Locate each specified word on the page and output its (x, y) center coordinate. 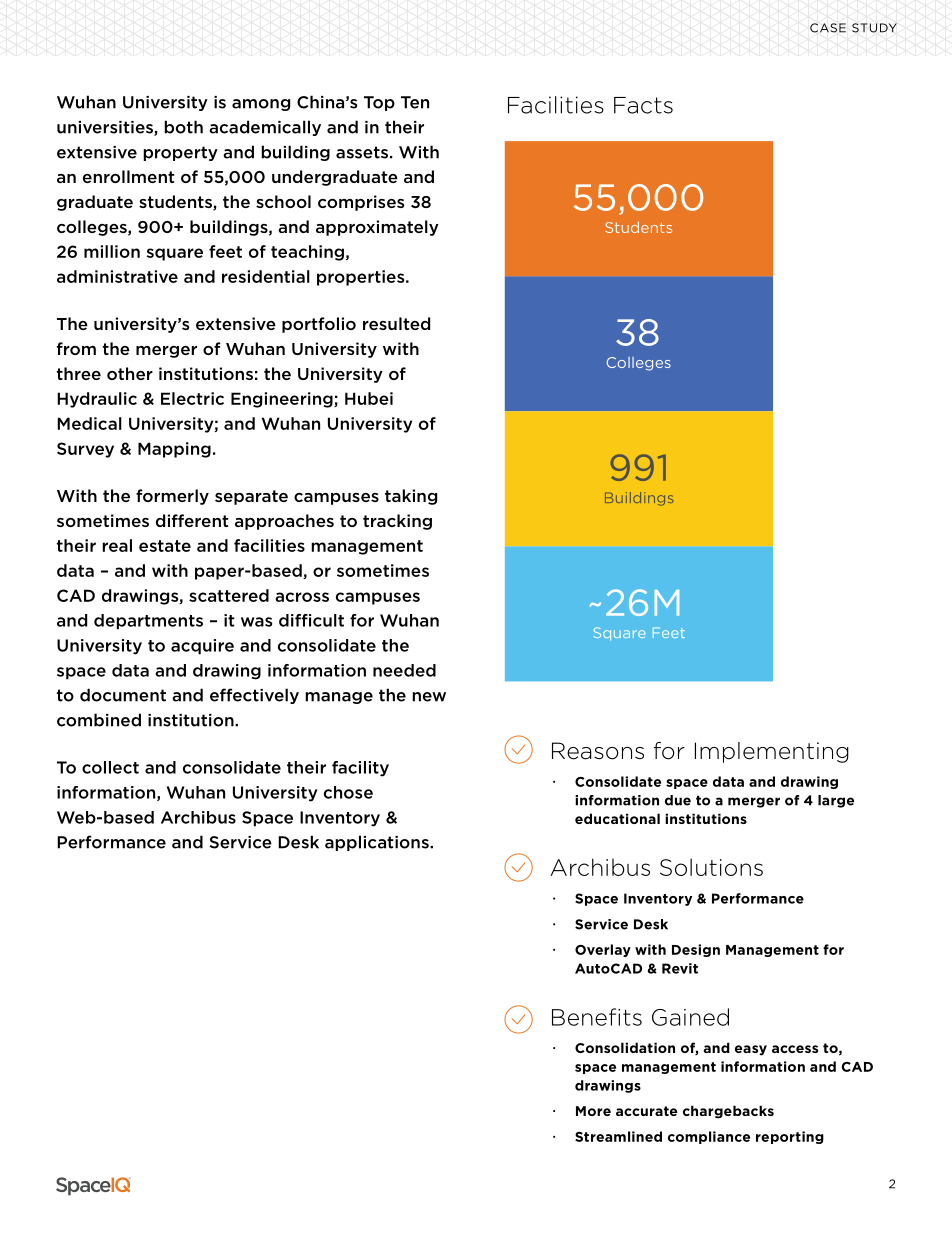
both (183, 127)
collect (110, 767)
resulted (396, 323)
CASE (828, 28)
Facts (643, 105)
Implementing (772, 752)
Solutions (711, 867)
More (593, 1111)
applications (378, 843)
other (130, 373)
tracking (397, 522)
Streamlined (618, 1136)
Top (379, 103)
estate (165, 546)
